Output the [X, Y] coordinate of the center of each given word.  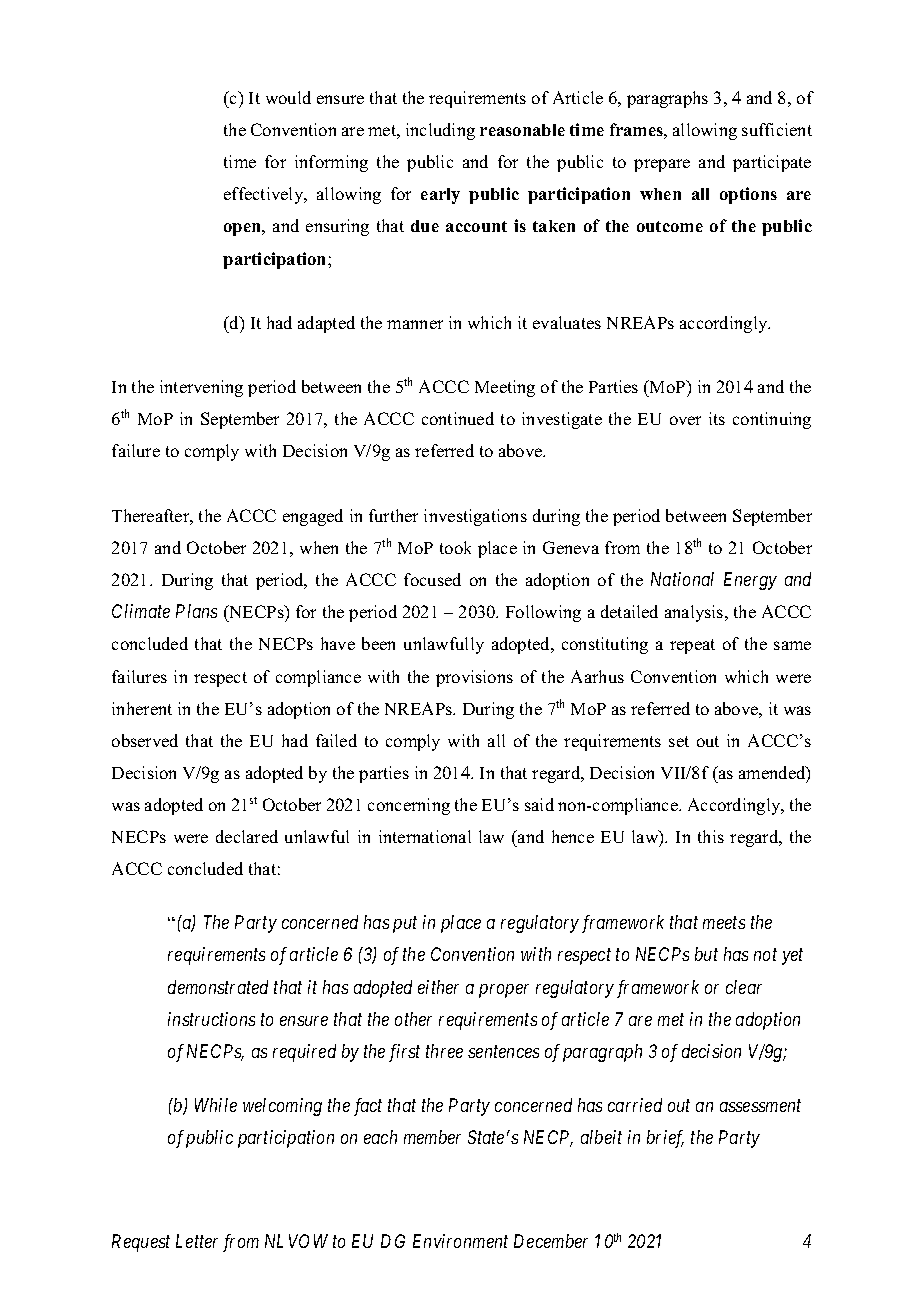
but [706, 954]
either [438, 987]
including [440, 131]
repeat [692, 646]
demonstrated [218, 987]
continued [458, 418]
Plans [196, 611]
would [288, 97]
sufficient [777, 129]
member [432, 1137]
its [717, 418]
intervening [201, 388]
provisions [474, 678]
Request [141, 1243]
